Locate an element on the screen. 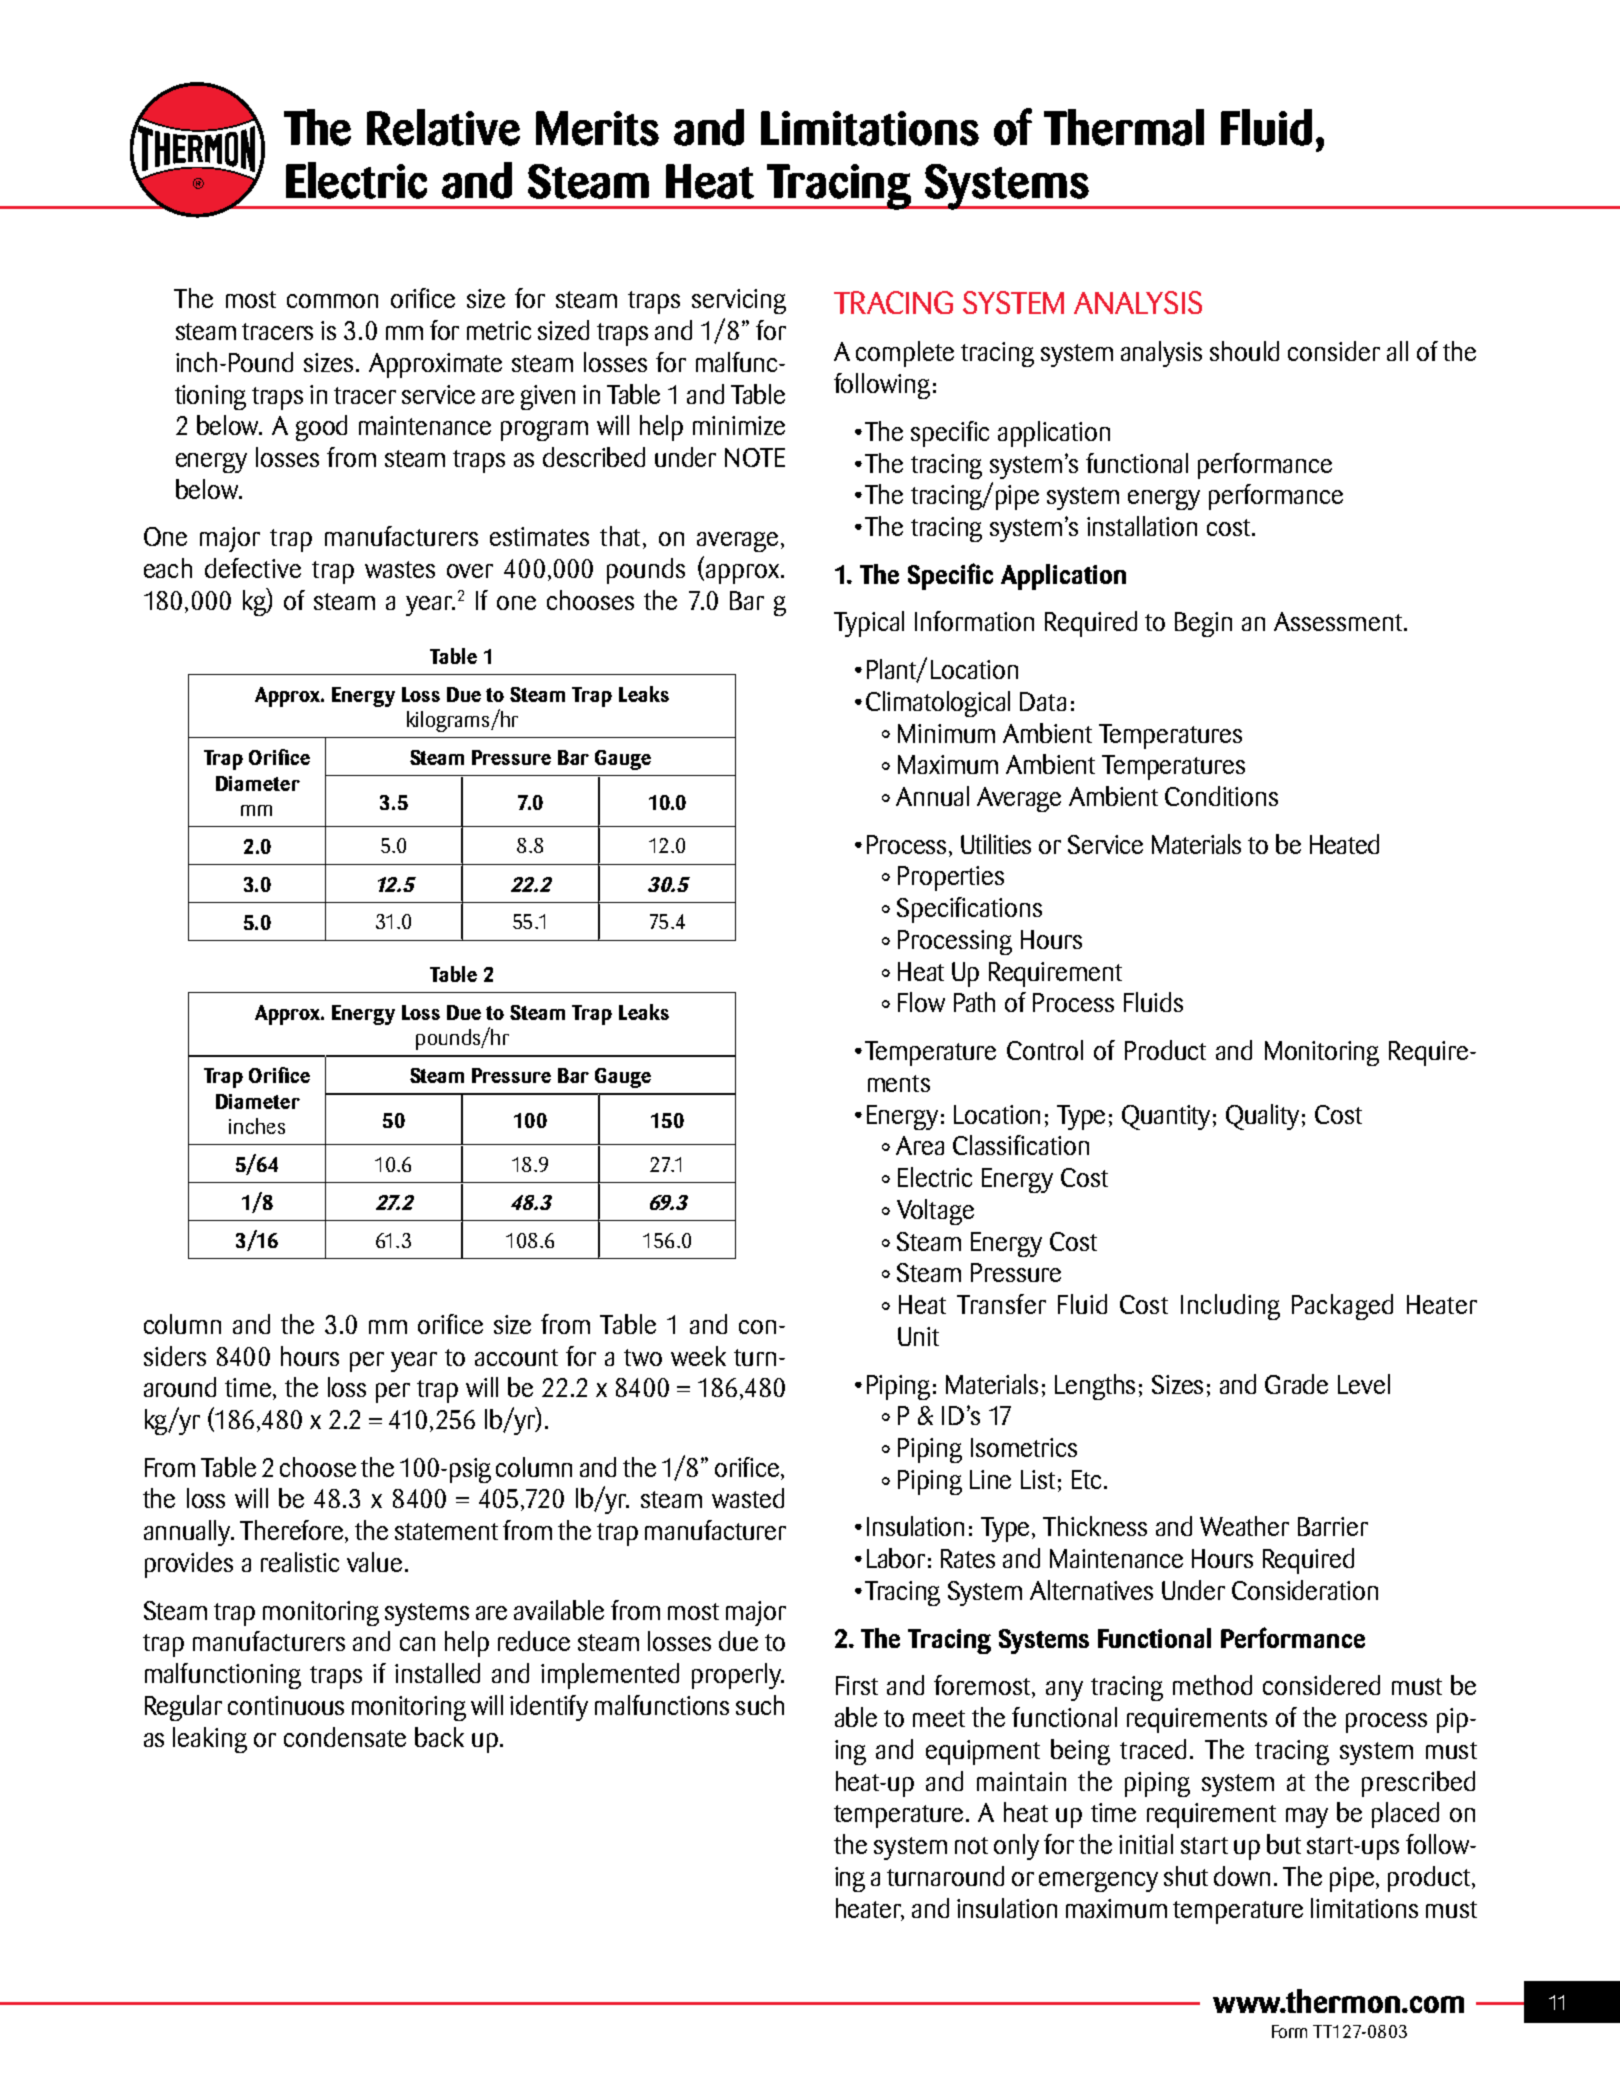 The height and width of the screenshot is (2096, 1620). Including is located at coordinates (1230, 1307).
